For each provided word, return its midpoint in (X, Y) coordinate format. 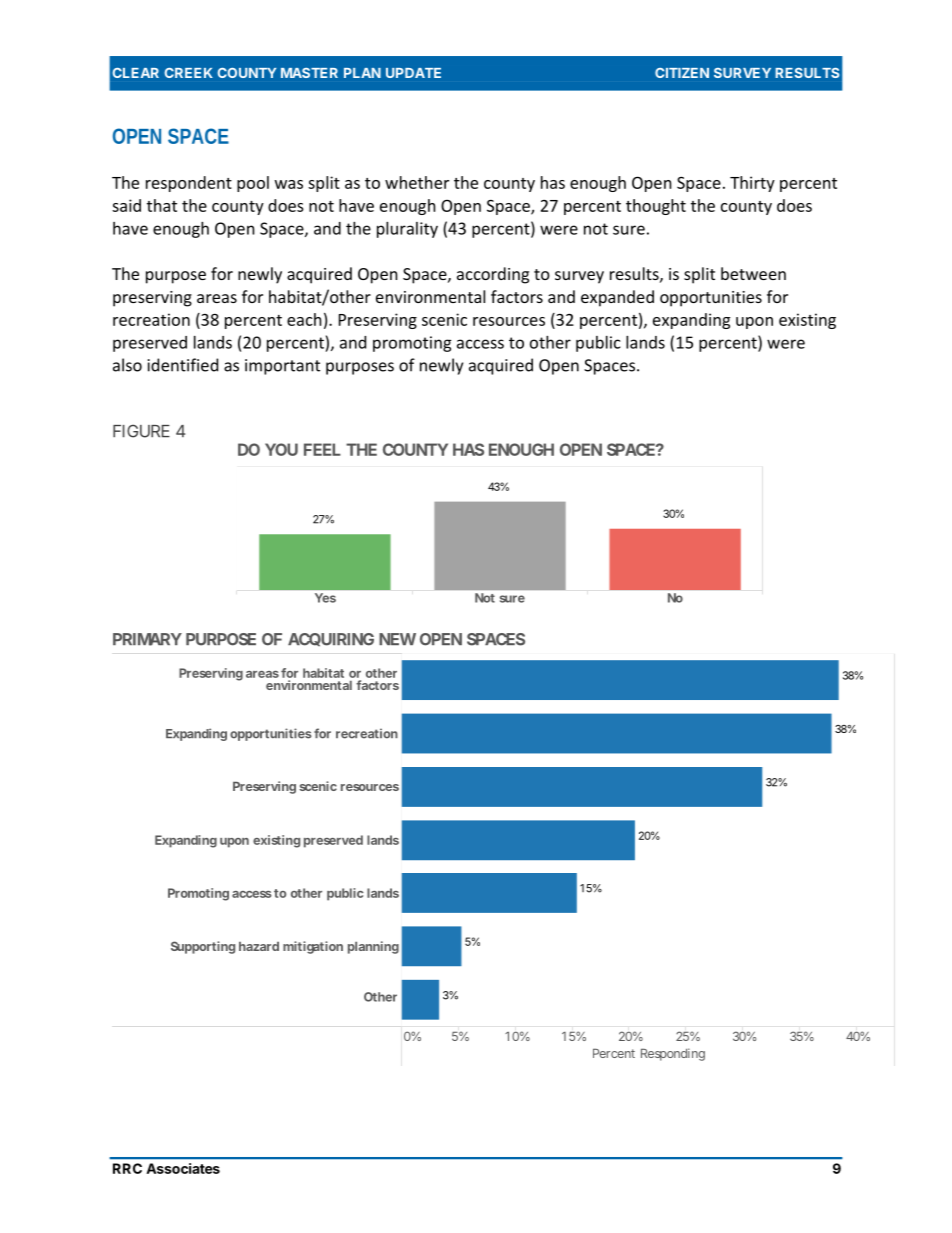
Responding (673, 1054)
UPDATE (413, 73)
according (493, 275)
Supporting (203, 947)
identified (183, 365)
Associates (183, 1168)
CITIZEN (682, 73)
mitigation (313, 947)
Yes (325, 598)
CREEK (189, 73)
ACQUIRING (331, 639)
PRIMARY (147, 639)
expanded (617, 298)
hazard (259, 946)
